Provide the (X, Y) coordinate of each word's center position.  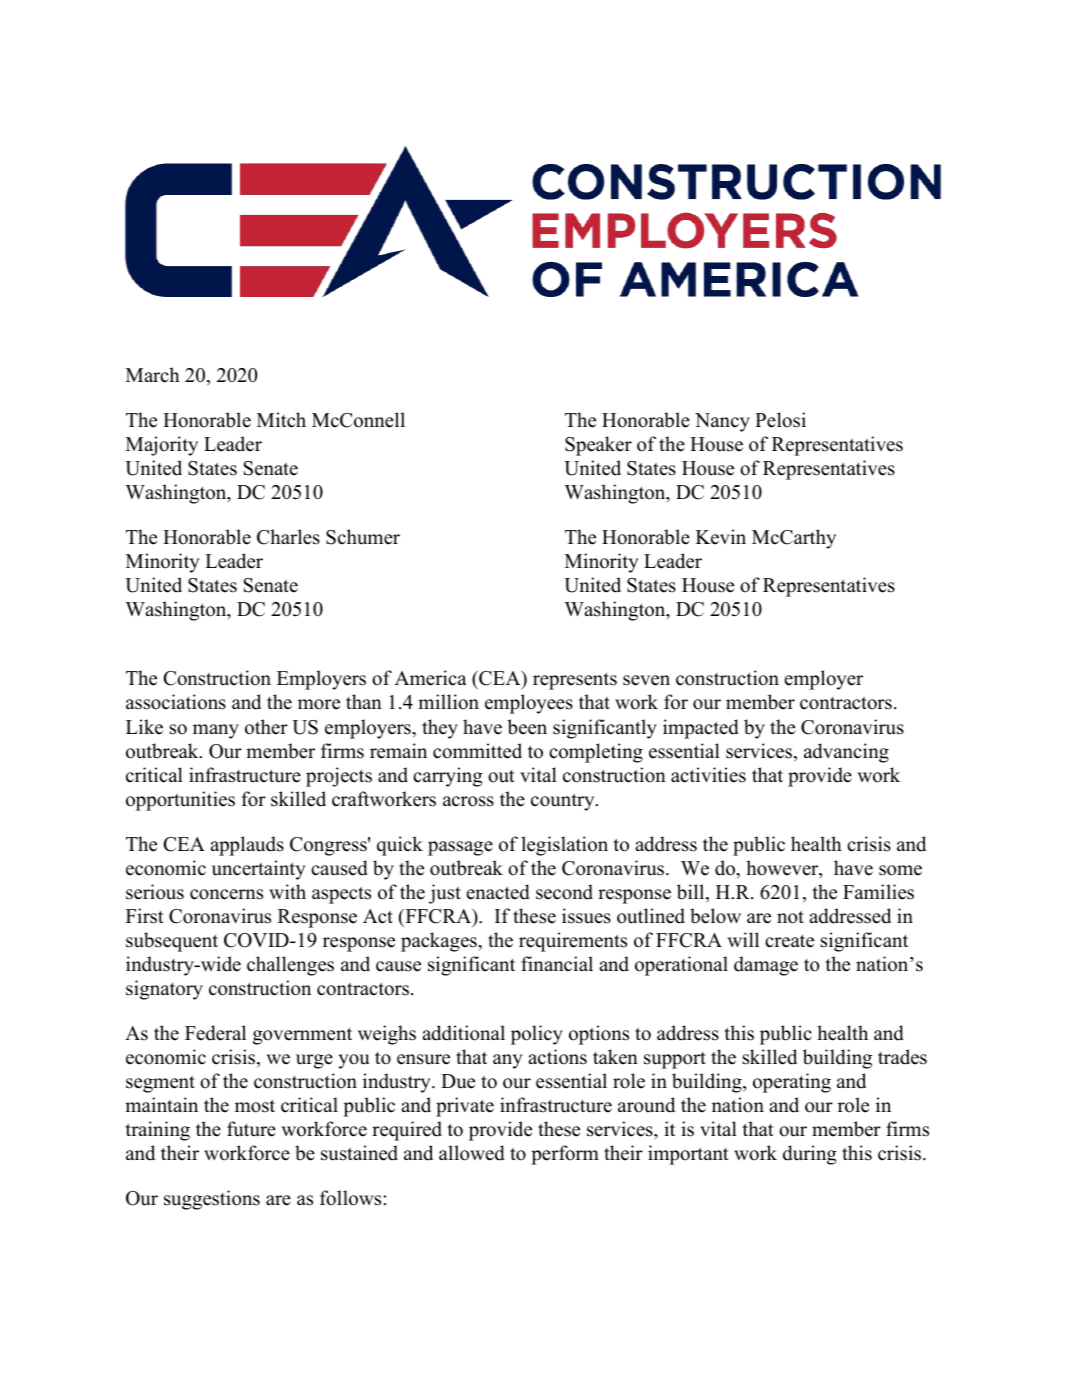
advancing (846, 753)
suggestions (212, 1200)
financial (557, 964)
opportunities (180, 801)
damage (766, 966)
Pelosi (780, 420)
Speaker (598, 446)
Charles (288, 537)
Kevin (721, 537)
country (564, 802)
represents (575, 681)
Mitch (281, 420)
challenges (290, 966)
